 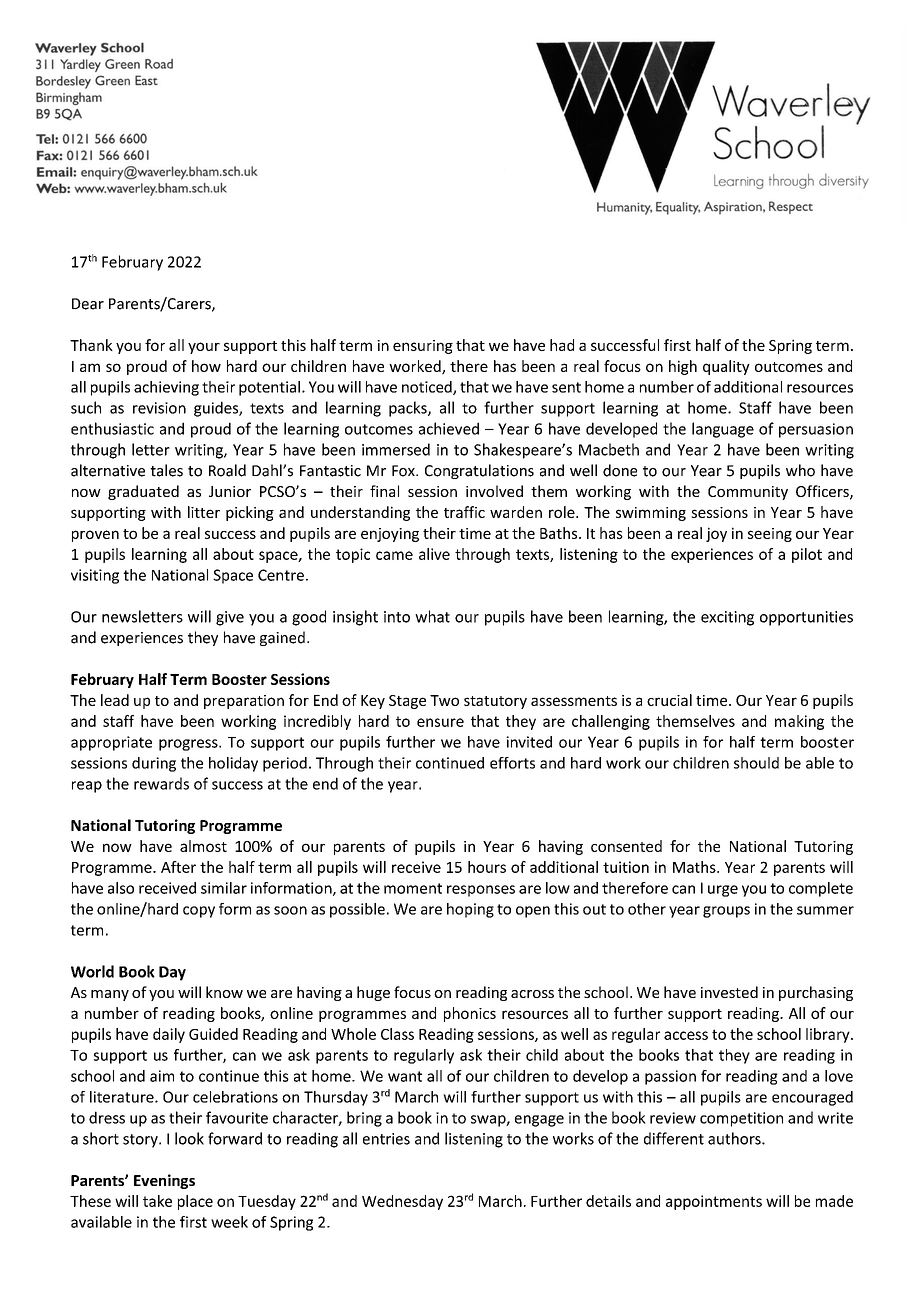 I want to click on your, so click(x=204, y=348).
